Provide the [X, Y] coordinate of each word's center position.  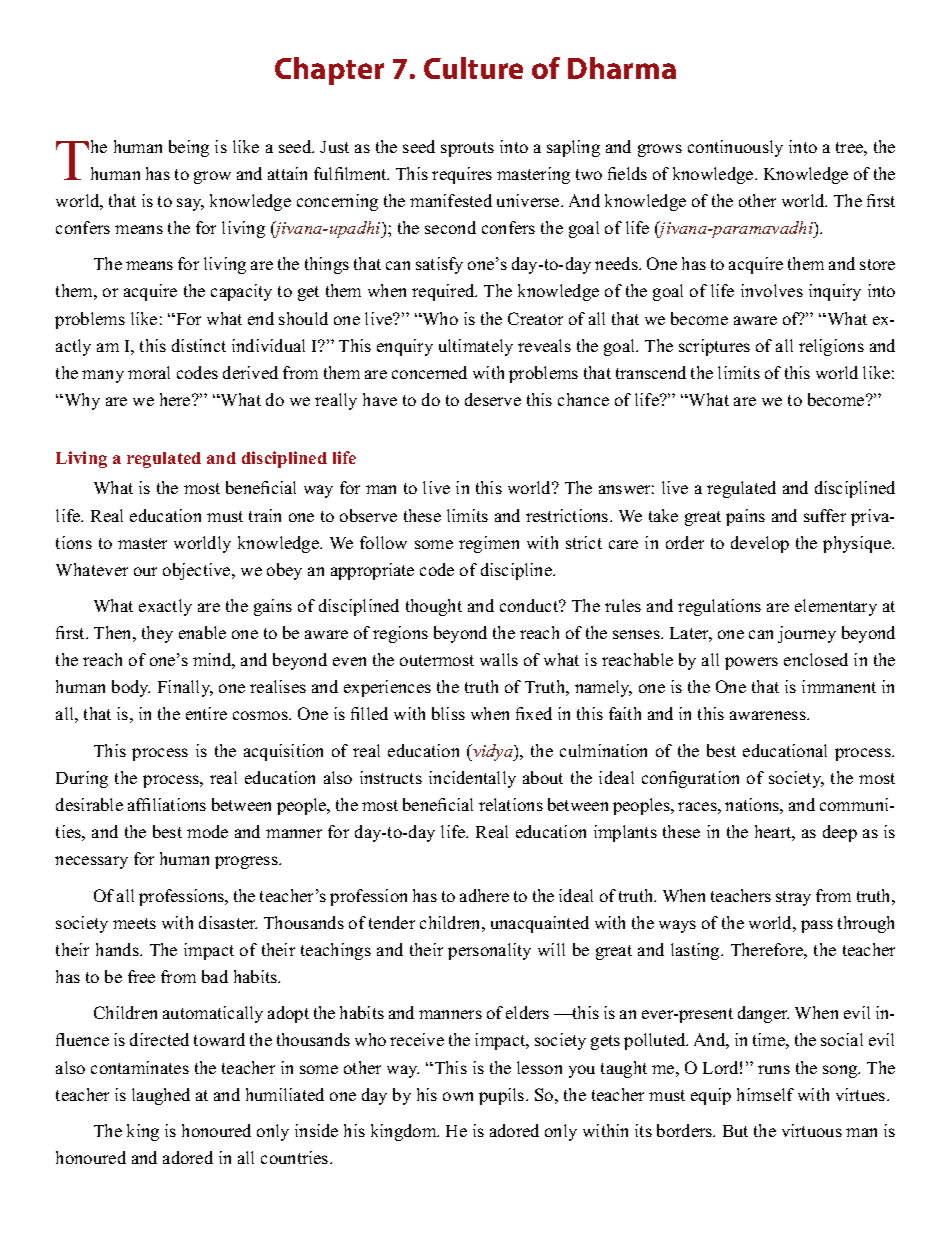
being [189, 148]
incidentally [472, 779]
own [458, 1096]
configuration [690, 779]
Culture [473, 68]
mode [207, 831]
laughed [161, 1096]
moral [149, 372]
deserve [493, 399]
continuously [735, 148]
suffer [825, 515]
